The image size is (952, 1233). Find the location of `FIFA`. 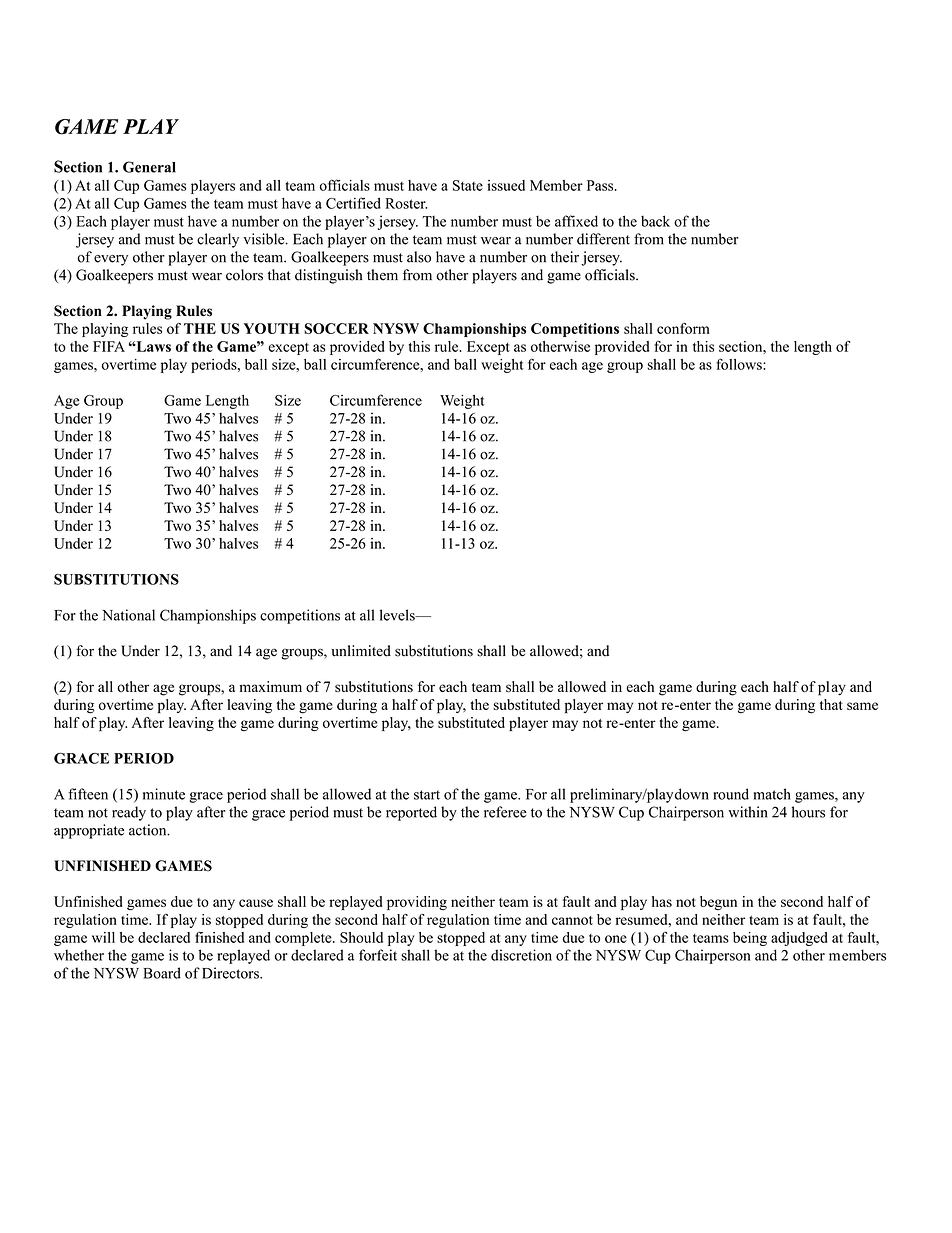

FIFA is located at coordinates (109, 346).
